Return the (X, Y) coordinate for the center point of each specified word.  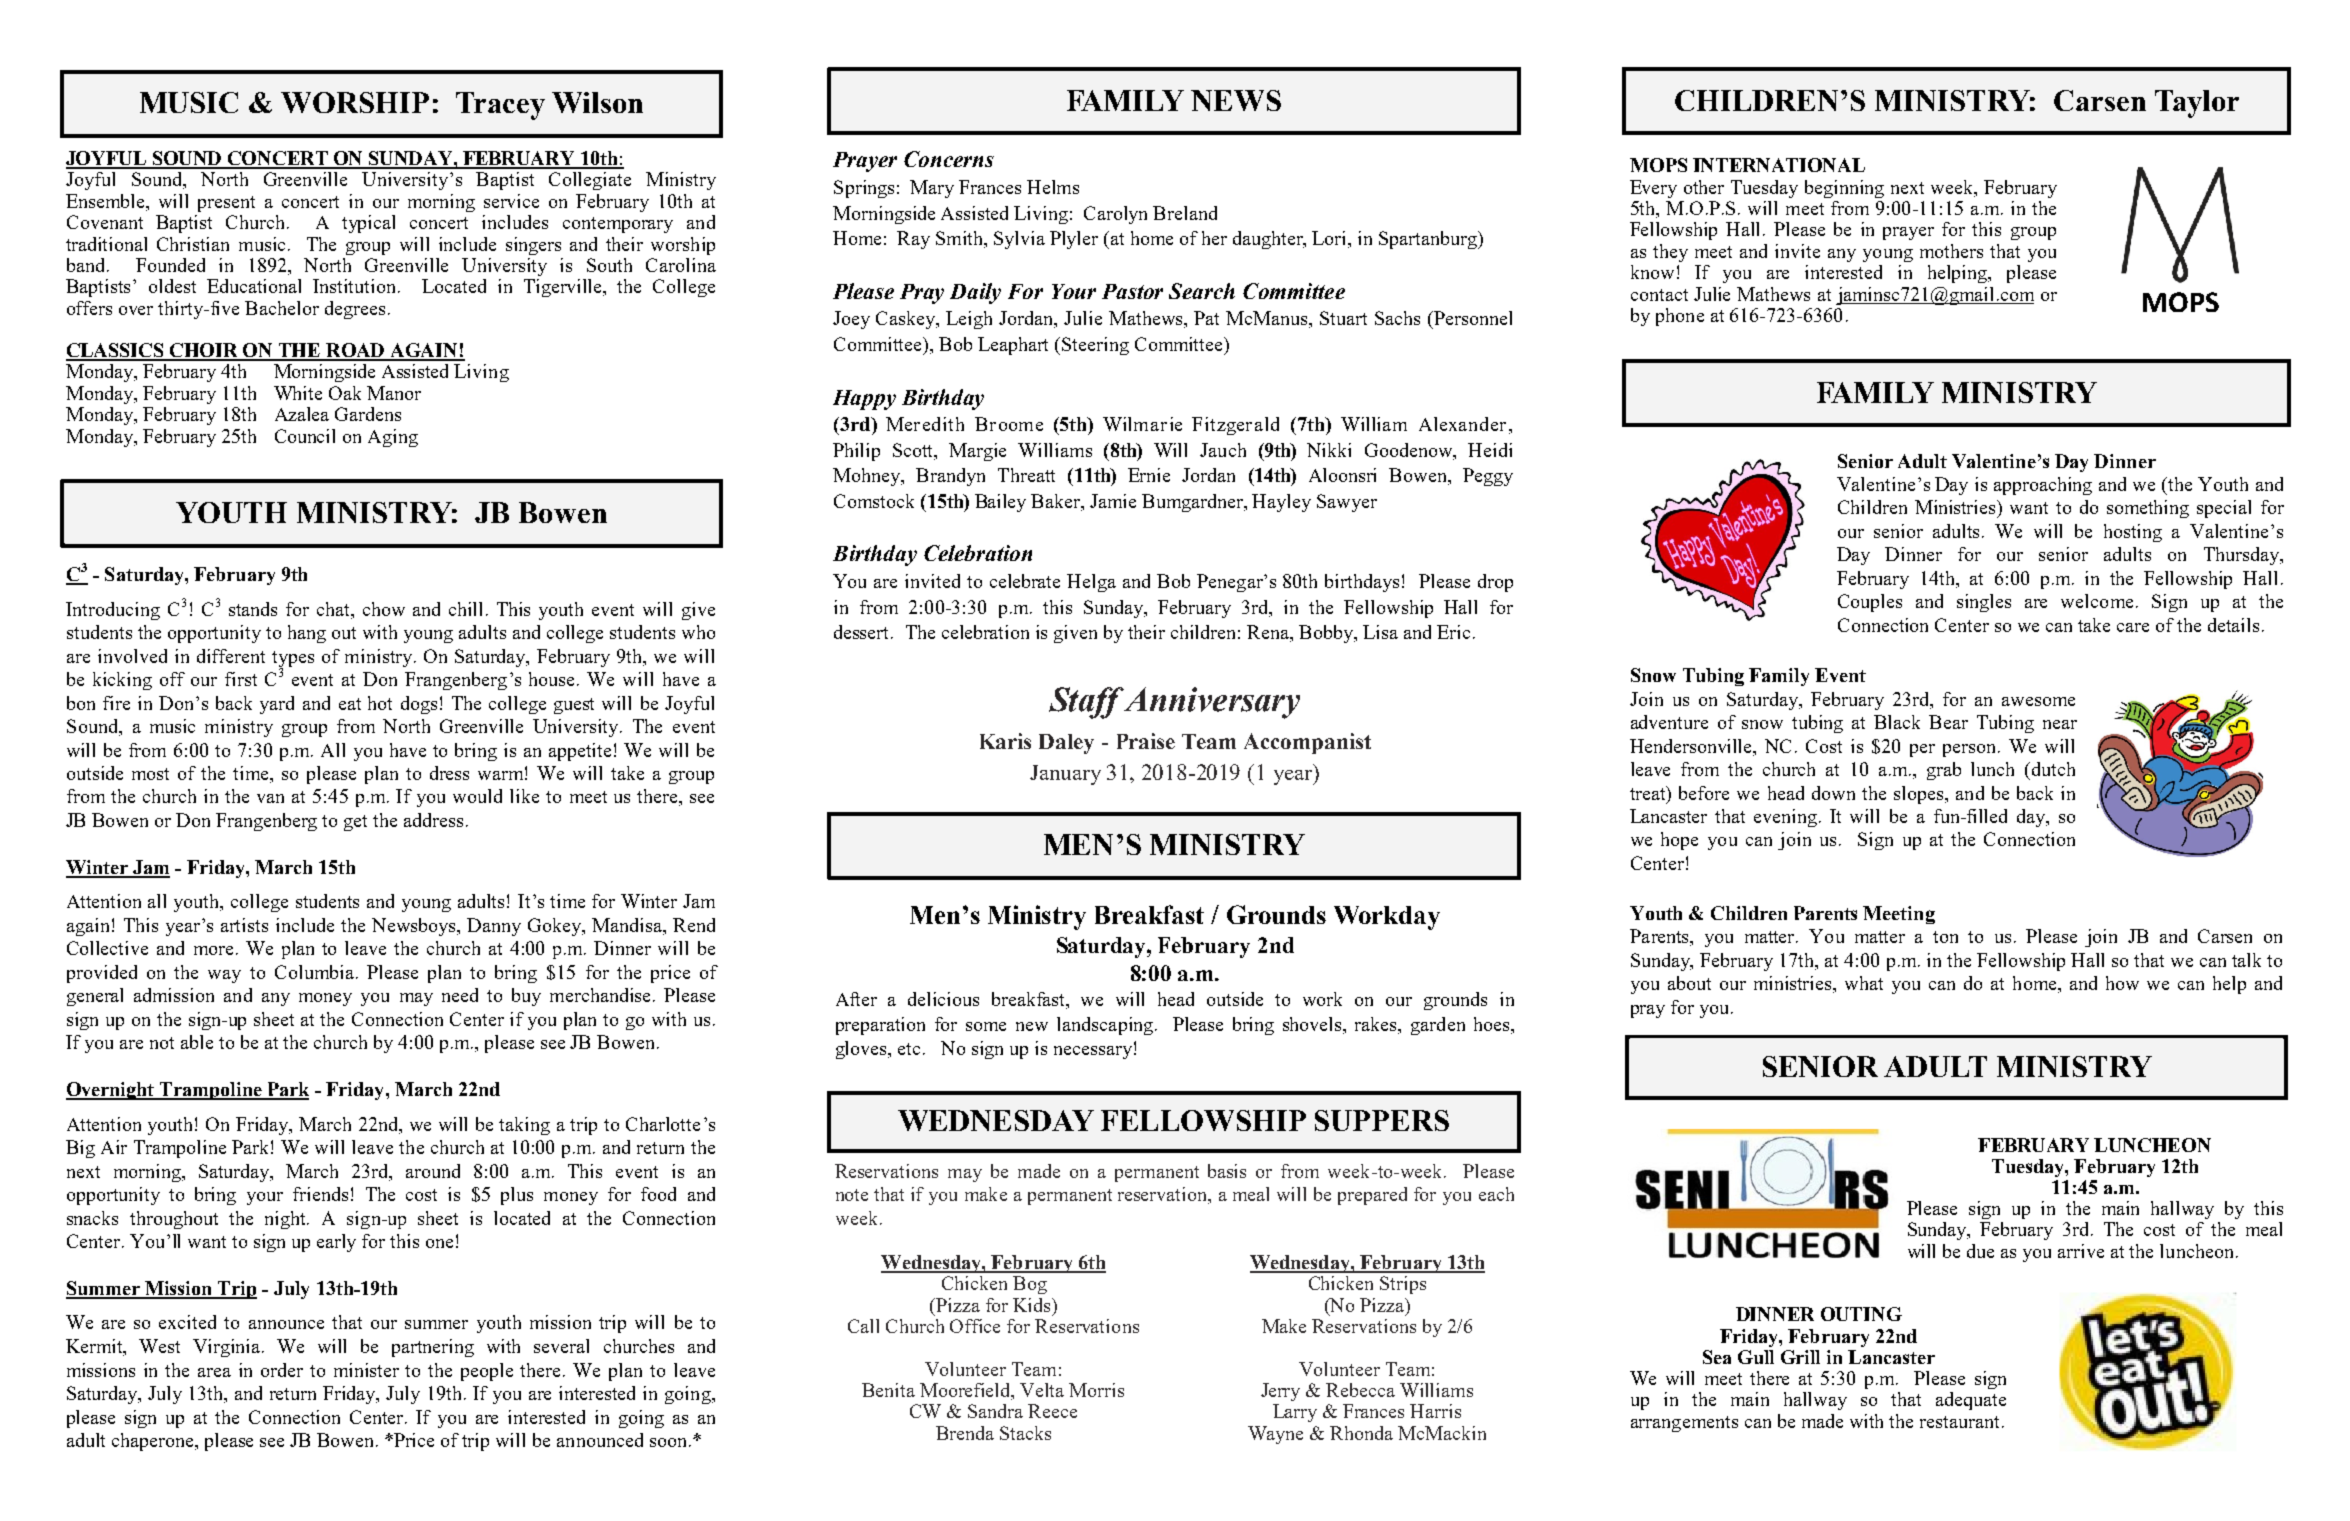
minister (366, 1370)
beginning (1844, 189)
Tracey (500, 106)
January (1065, 775)
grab (1944, 771)
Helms (1053, 187)
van (270, 798)
